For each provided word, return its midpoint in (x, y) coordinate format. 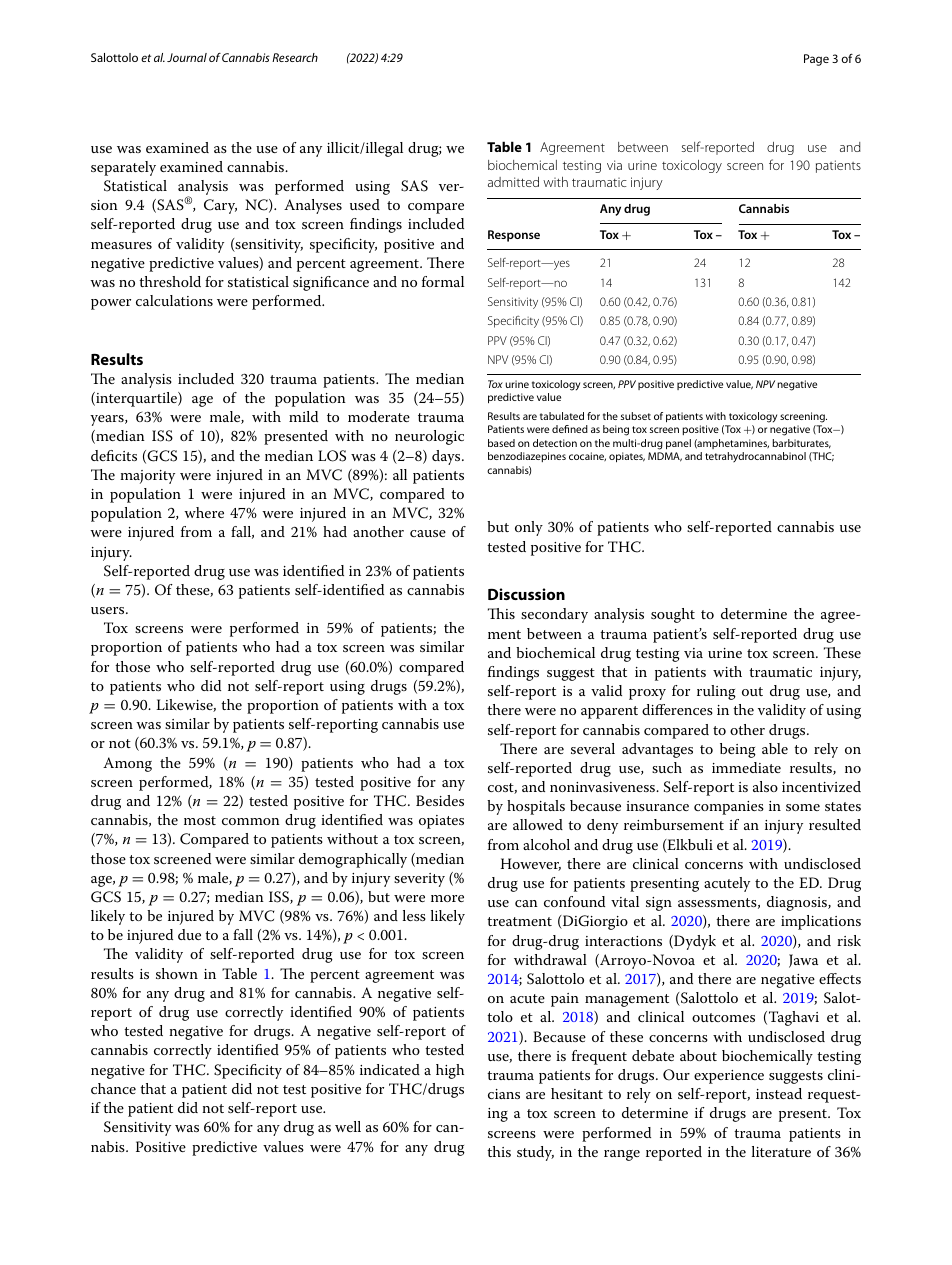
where (204, 512)
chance (113, 1088)
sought (673, 615)
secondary (554, 615)
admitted (513, 182)
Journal (187, 57)
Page (816, 60)
